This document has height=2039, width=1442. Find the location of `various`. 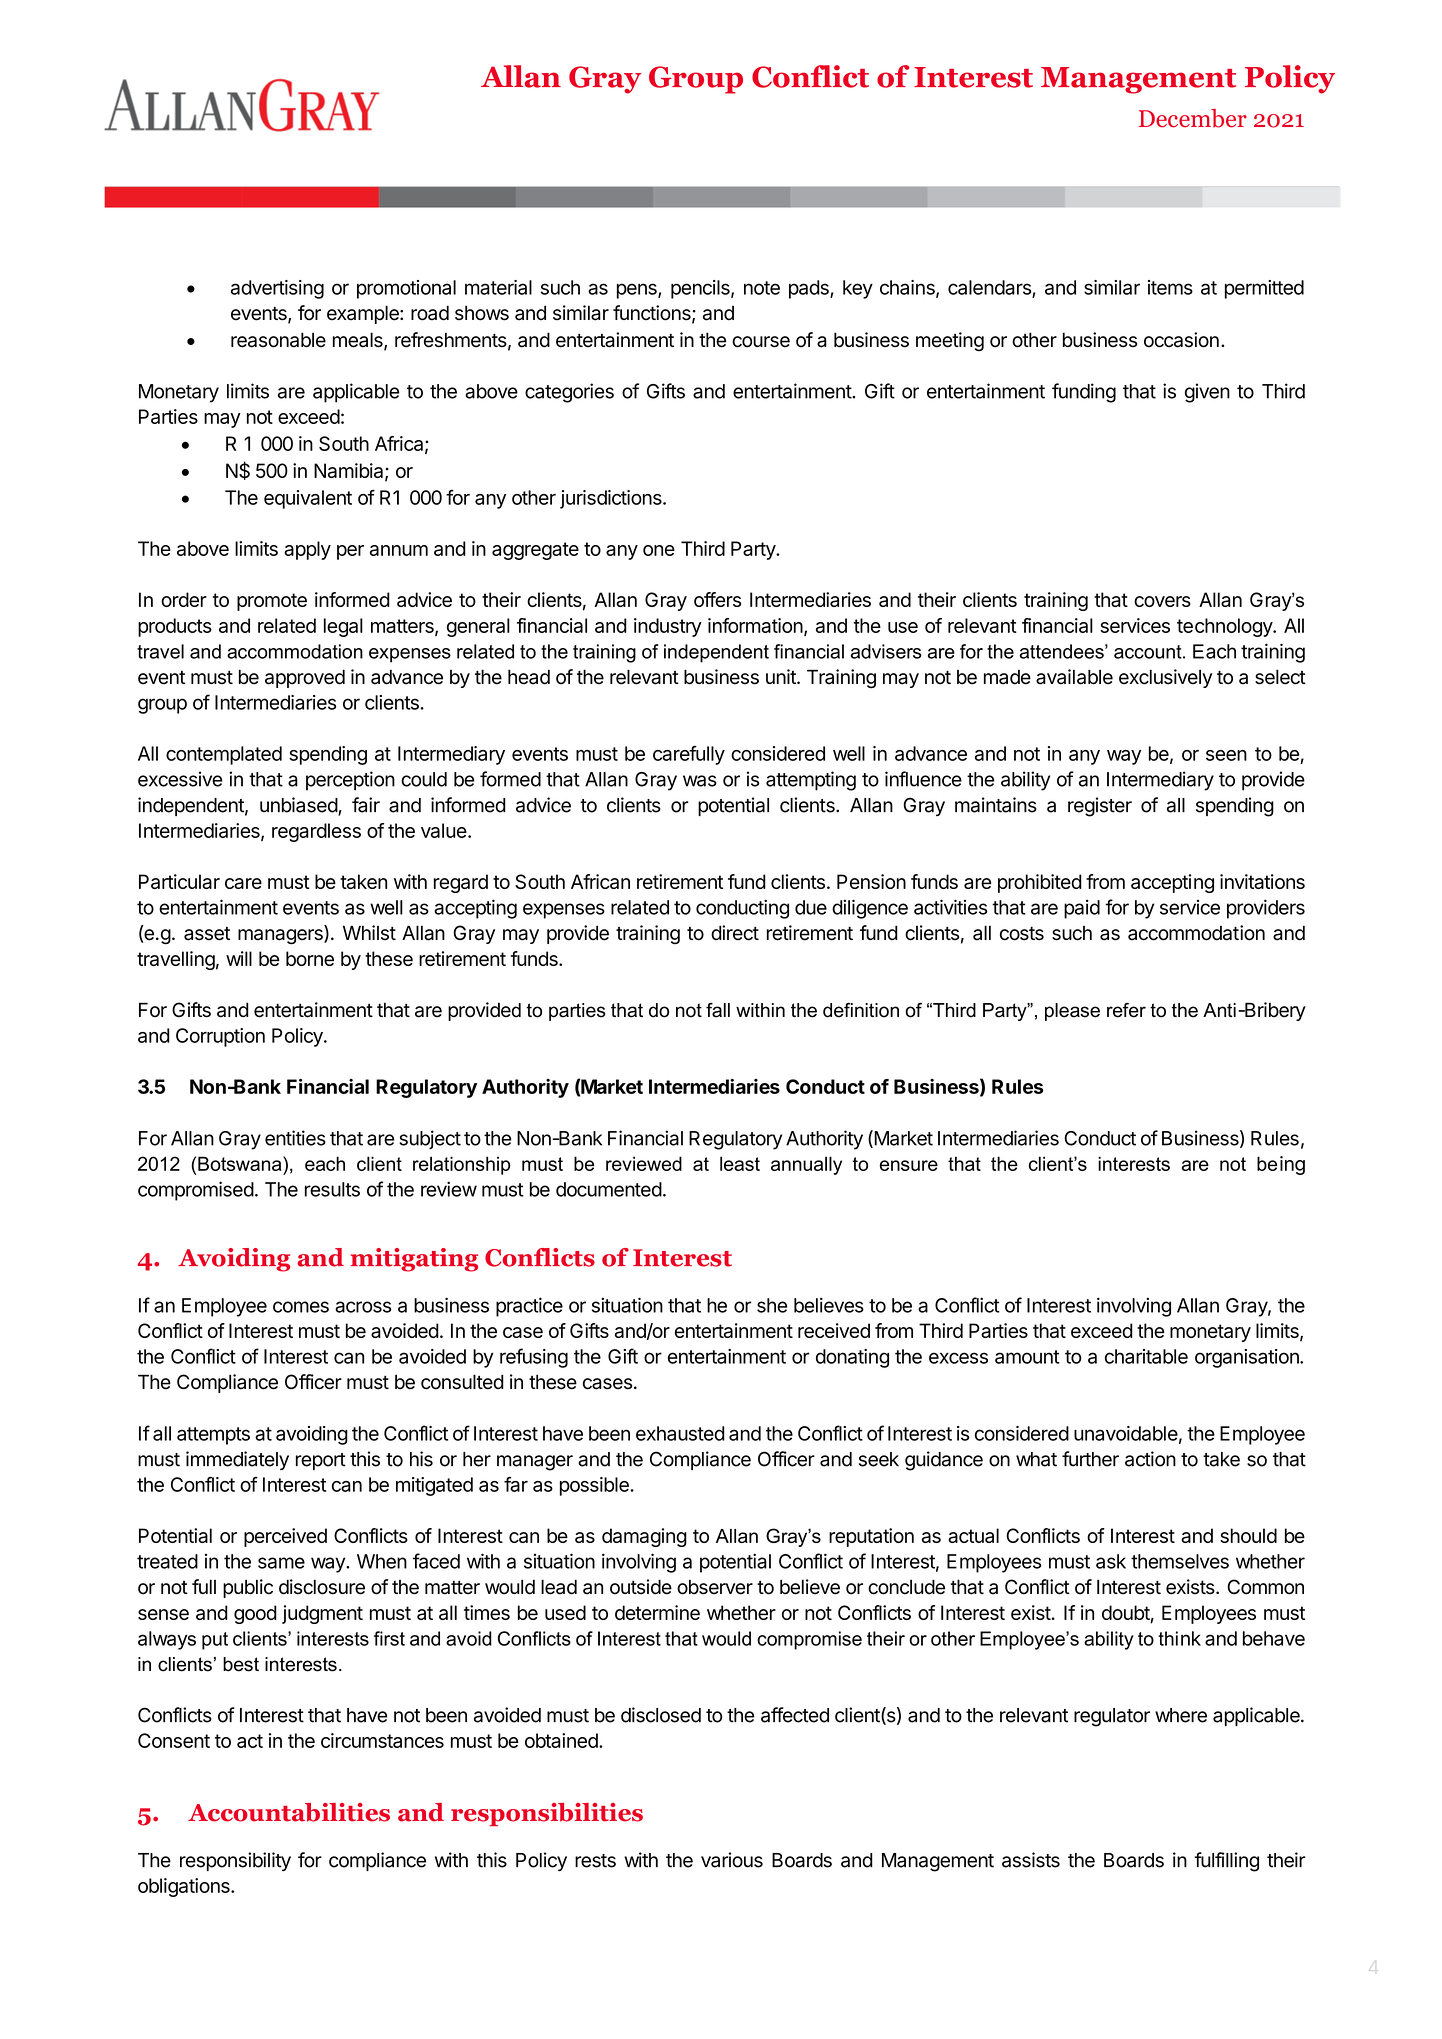

various is located at coordinates (732, 1860).
